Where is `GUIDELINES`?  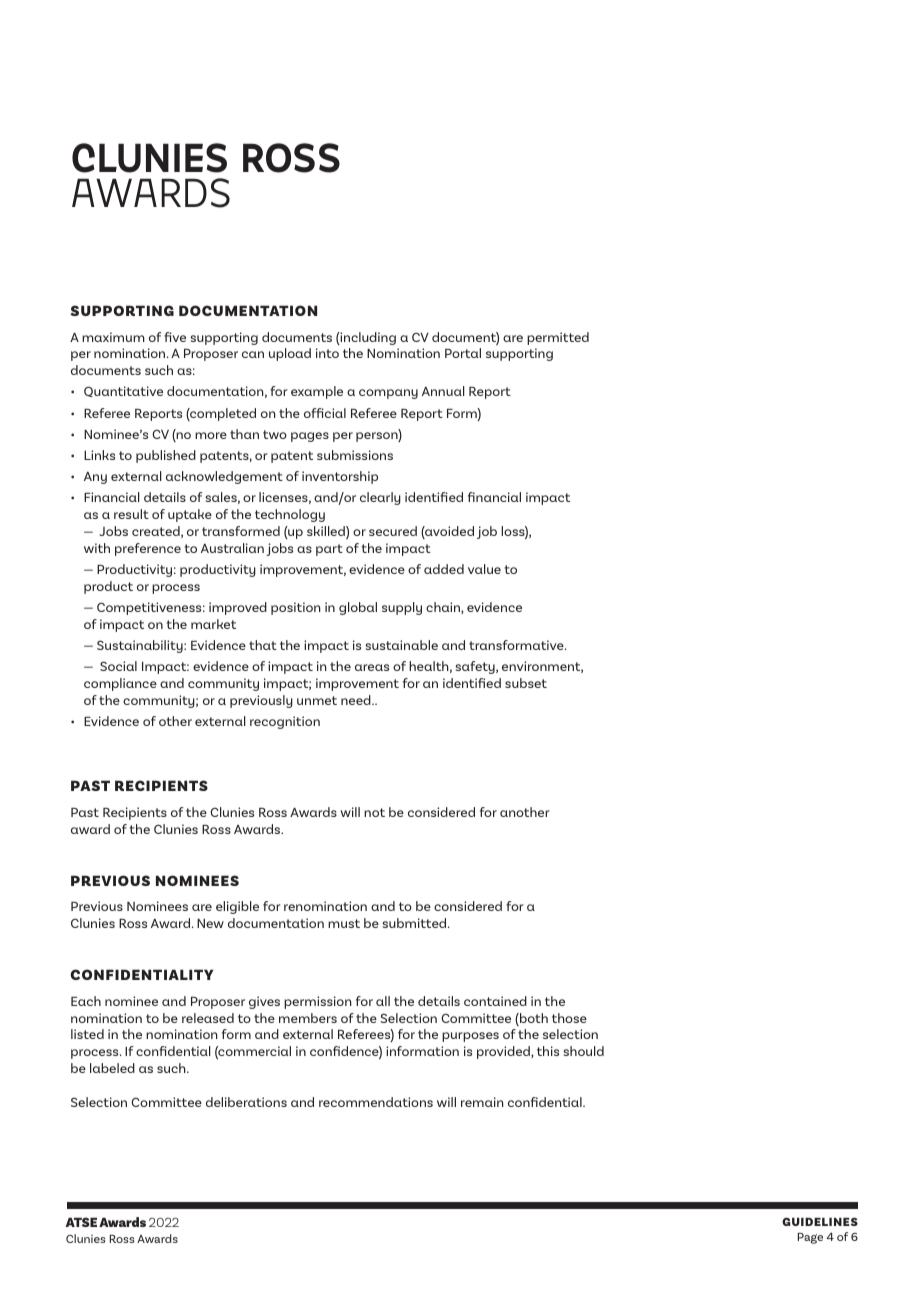
GUIDELINES is located at coordinates (820, 1221).
